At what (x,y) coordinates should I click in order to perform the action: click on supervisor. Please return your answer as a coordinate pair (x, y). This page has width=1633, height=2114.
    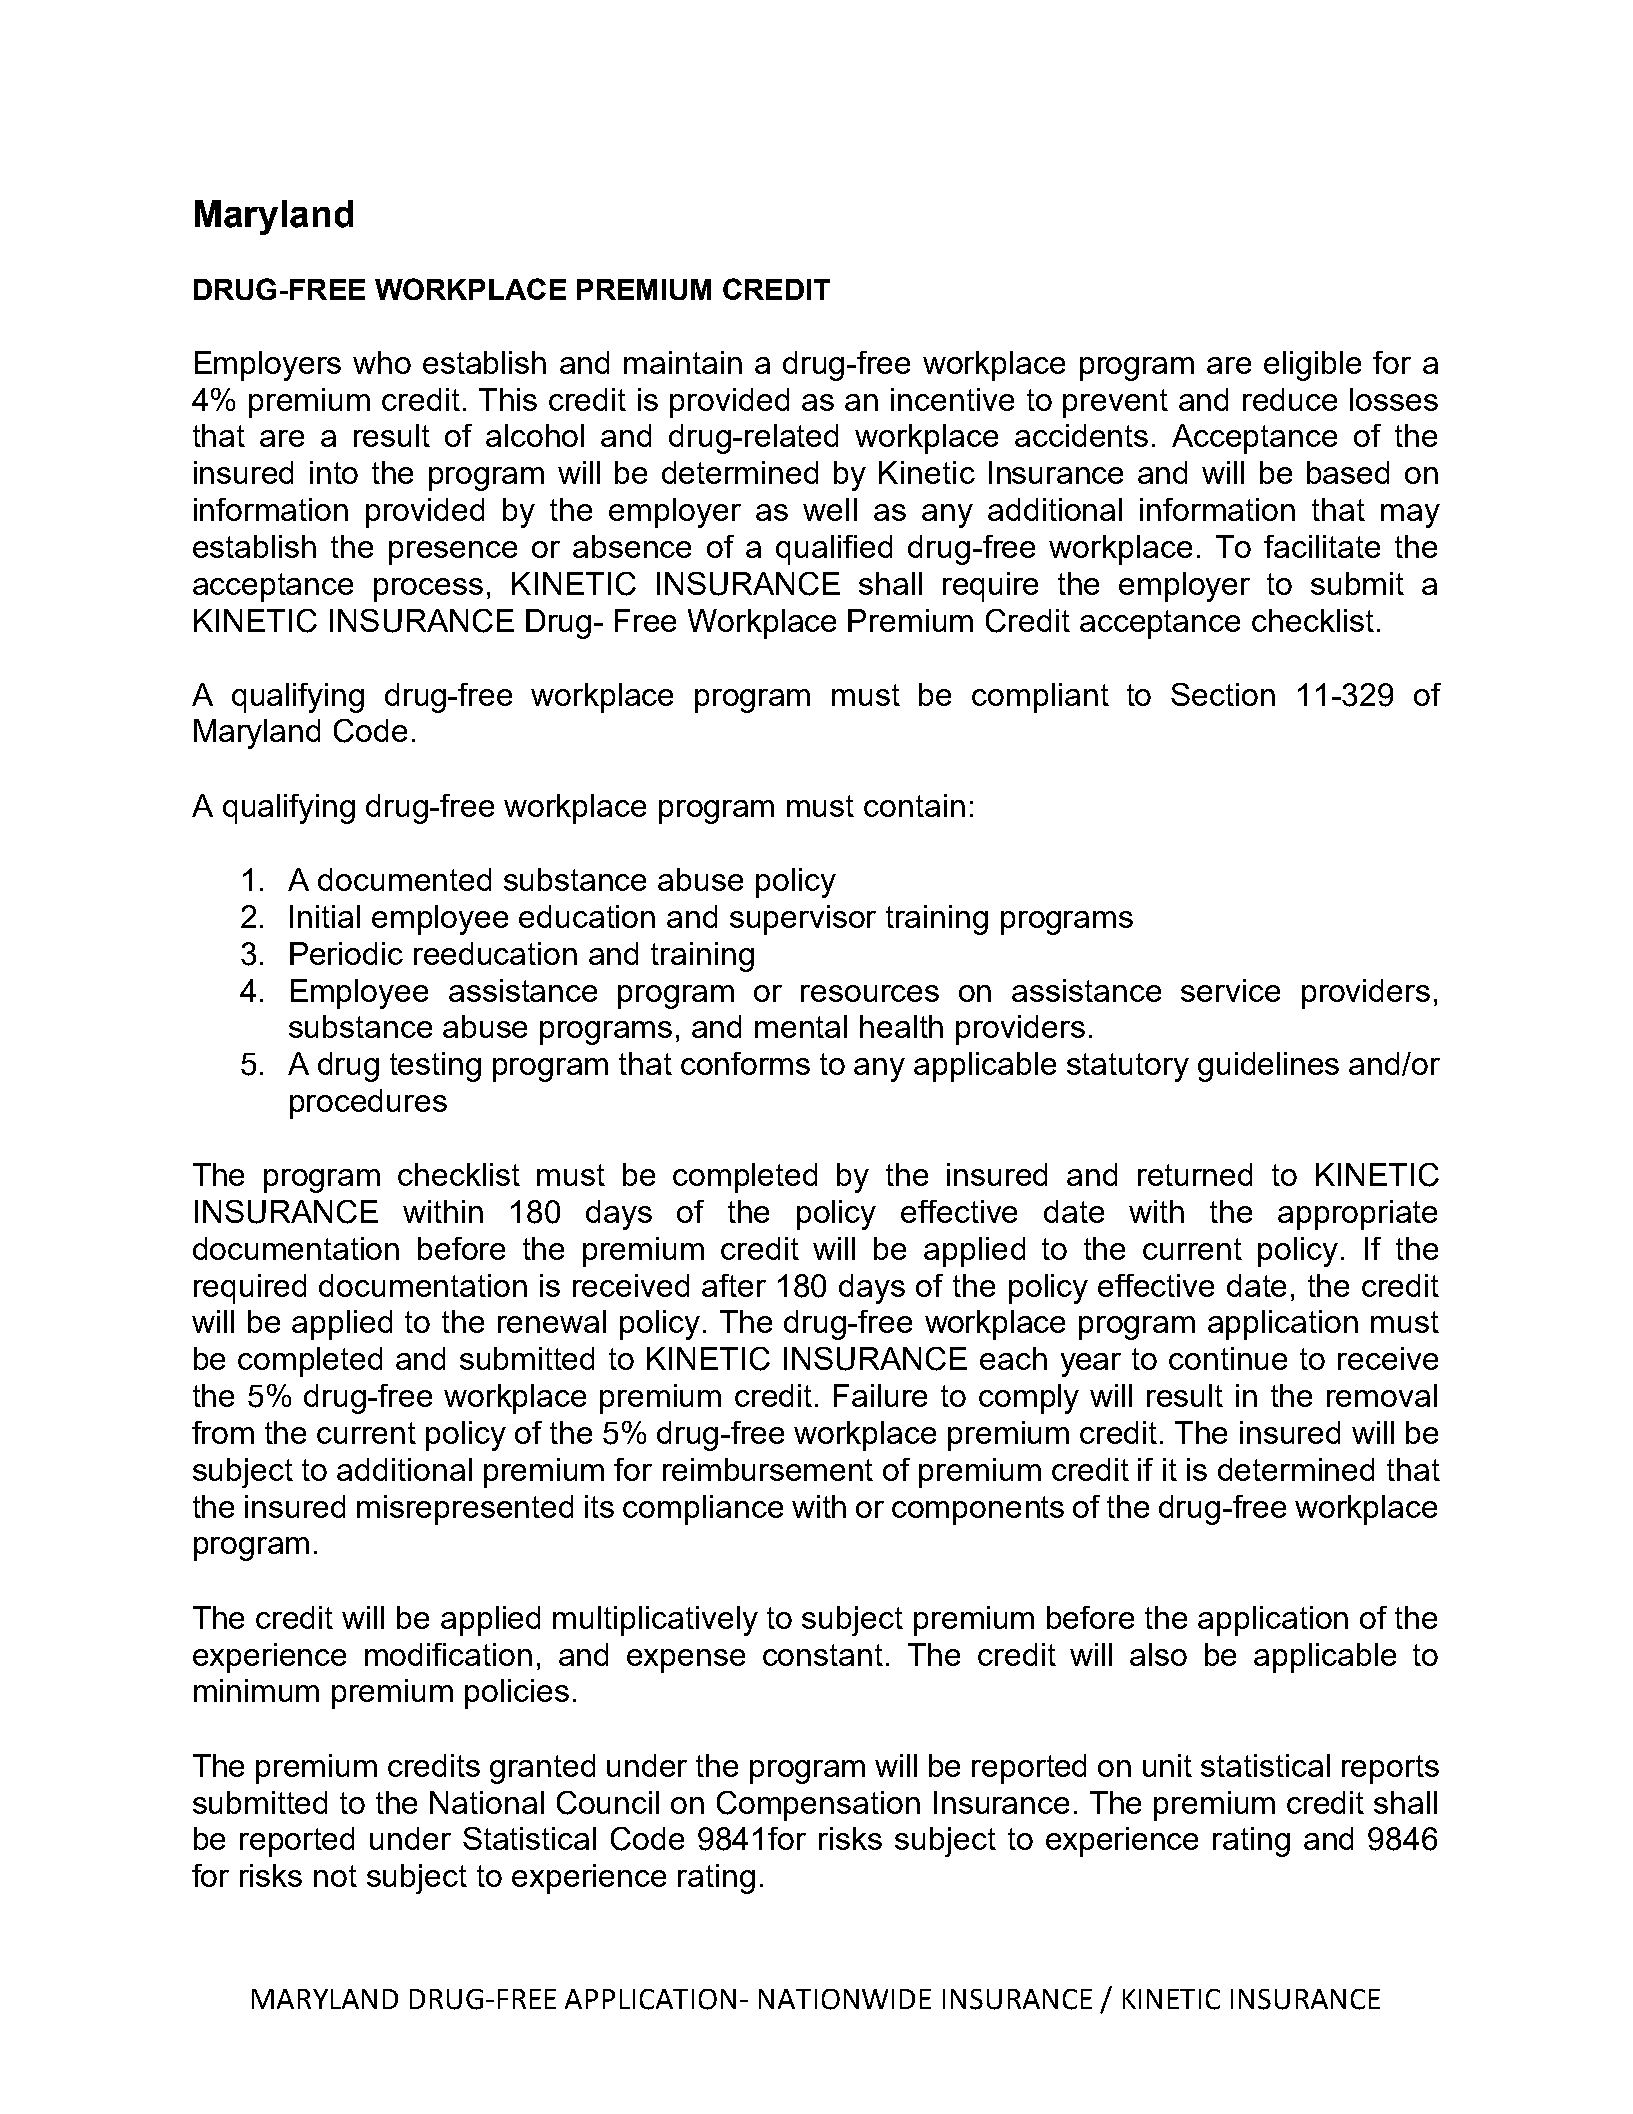
    Looking at the image, I should click on (803, 920).
